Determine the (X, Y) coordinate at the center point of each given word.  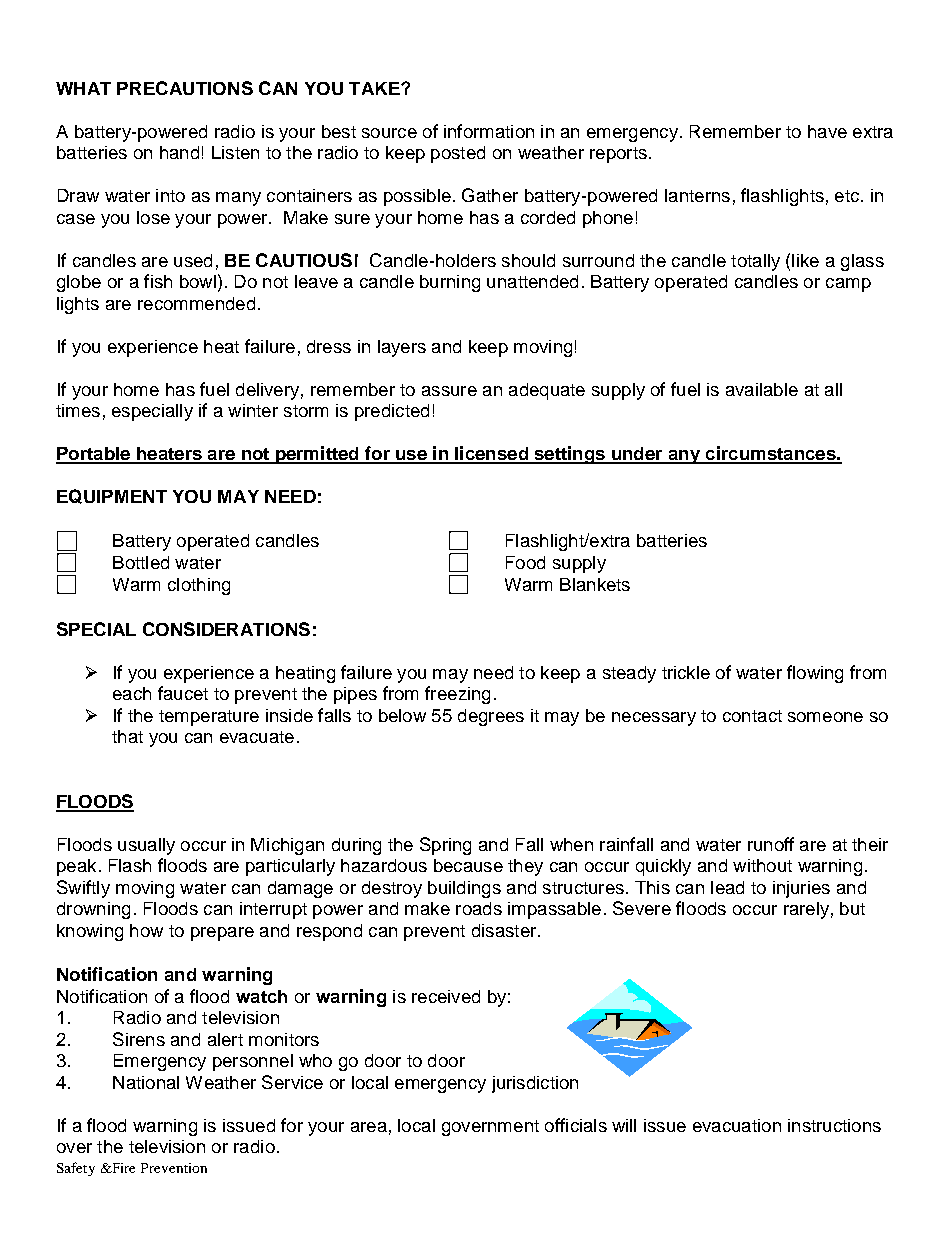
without (762, 865)
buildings (464, 889)
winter (253, 410)
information (489, 131)
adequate (547, 391)
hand (179, 152)
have (827, 131)
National (146, 1082)
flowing (815, 674)
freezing (457, 695)
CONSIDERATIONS (226, 629)
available (762, 389)
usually (146, 846)
